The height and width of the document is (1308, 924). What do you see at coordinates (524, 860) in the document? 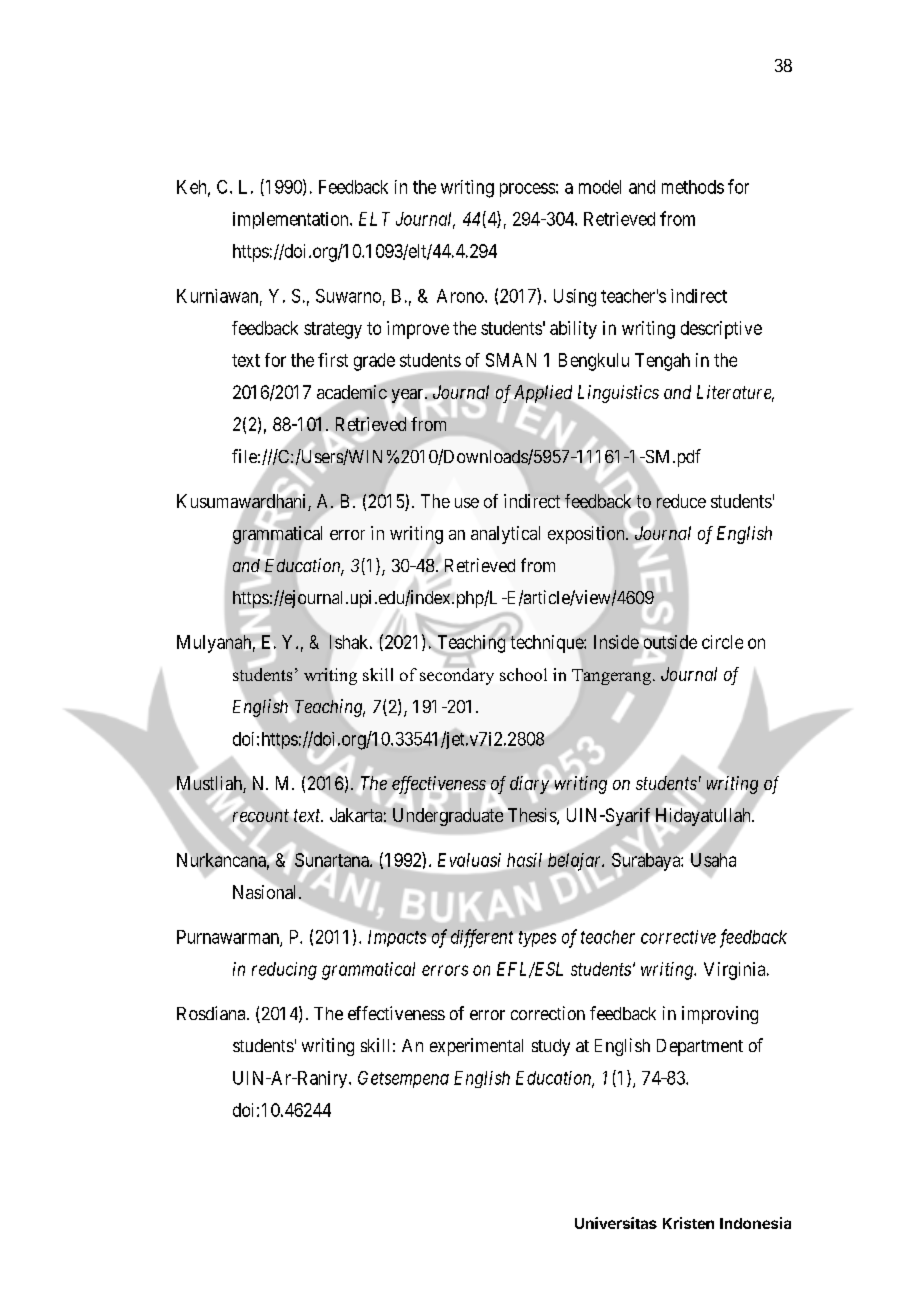
I see `hasil` at bounding box center [524, 860].
